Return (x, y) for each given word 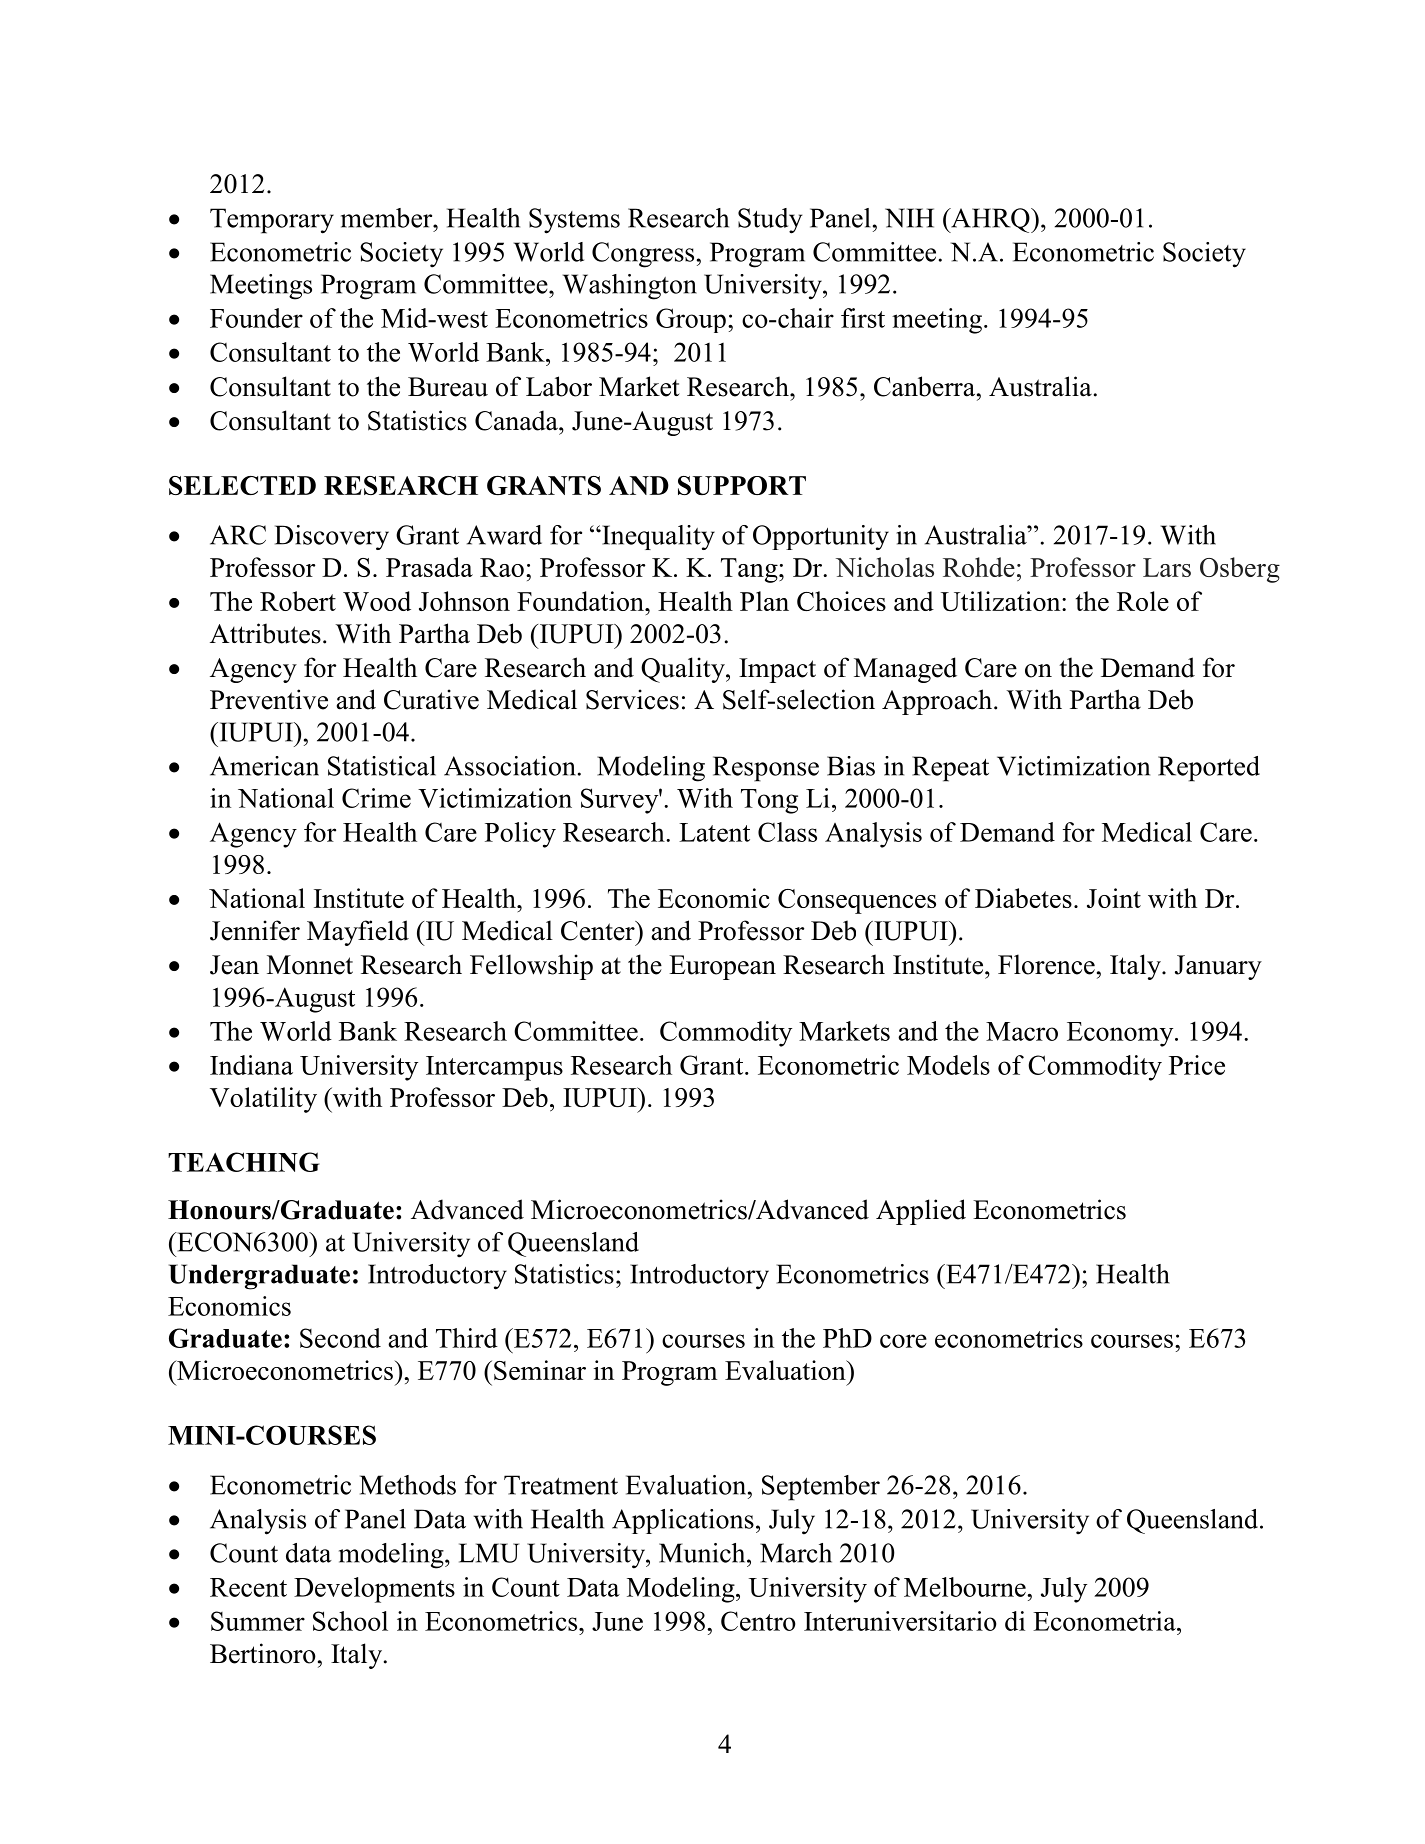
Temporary (272, 221)
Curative (431, 699)
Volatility (263, 1100)
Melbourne (966, 1587)
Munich (703, 1553)
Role (1143, 601)
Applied (921, 1212)
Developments (374, 1590)
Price (1197, 1065)
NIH (909, 218)
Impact (777, 670)
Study (770, 221)
